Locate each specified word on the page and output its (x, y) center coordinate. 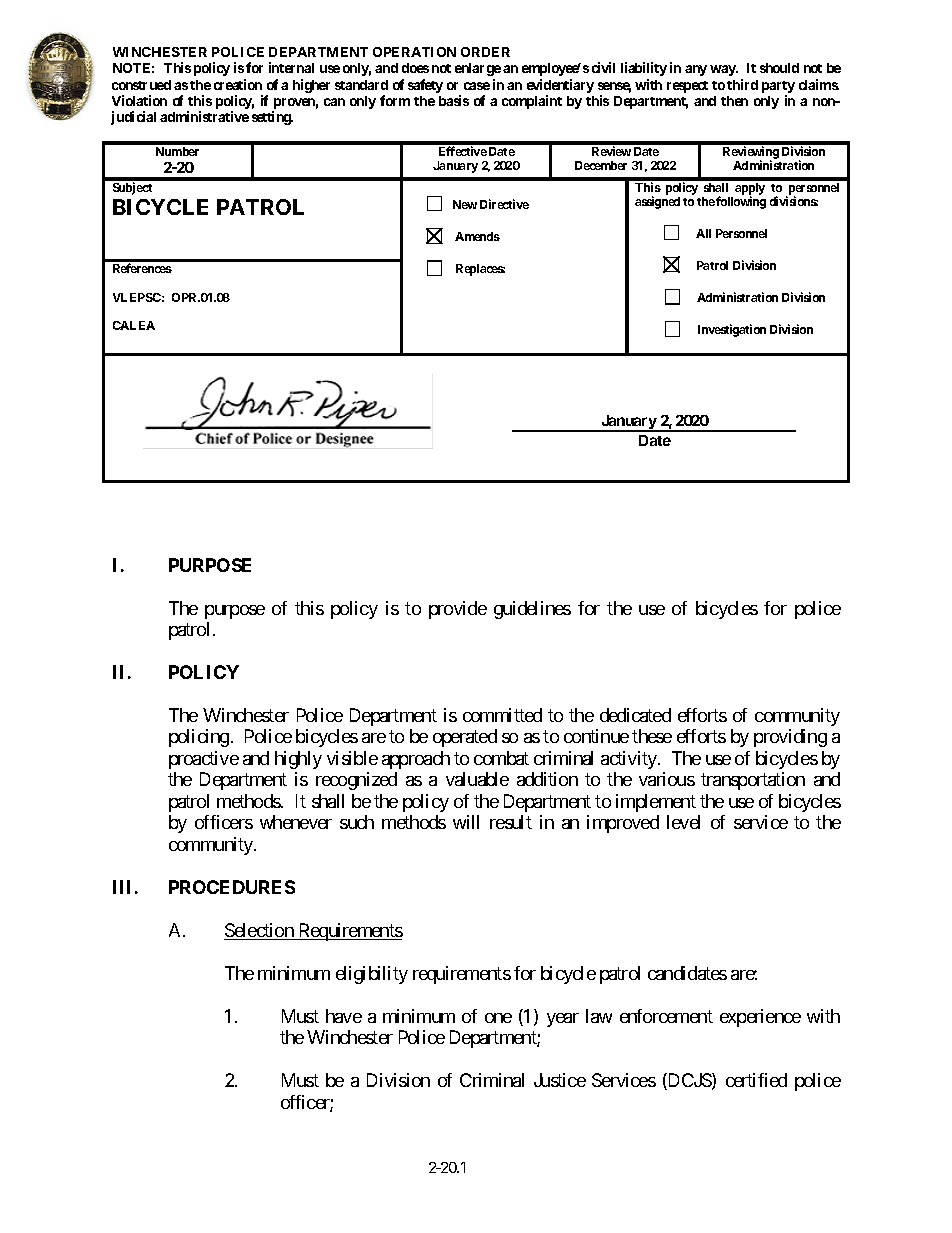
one (498, 1018)
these (652, 736)
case (477, 86)
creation (238, 84)
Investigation (732, 330)
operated (465, 738)
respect (687, 87)
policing (199, 738)
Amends (477, 236)
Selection (260, 931)
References (142, 268)
